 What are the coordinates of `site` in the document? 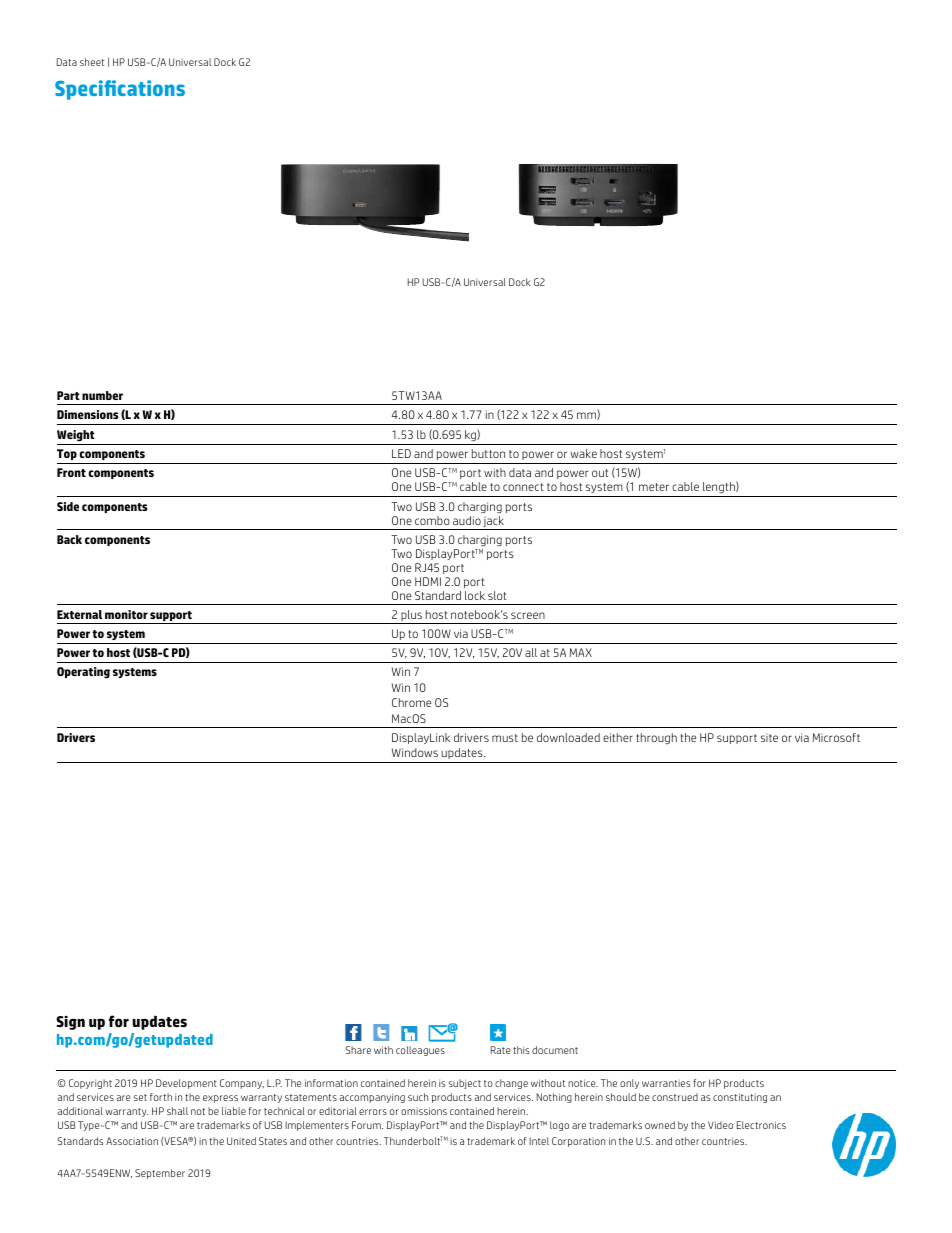 It's located at (769, 737).
